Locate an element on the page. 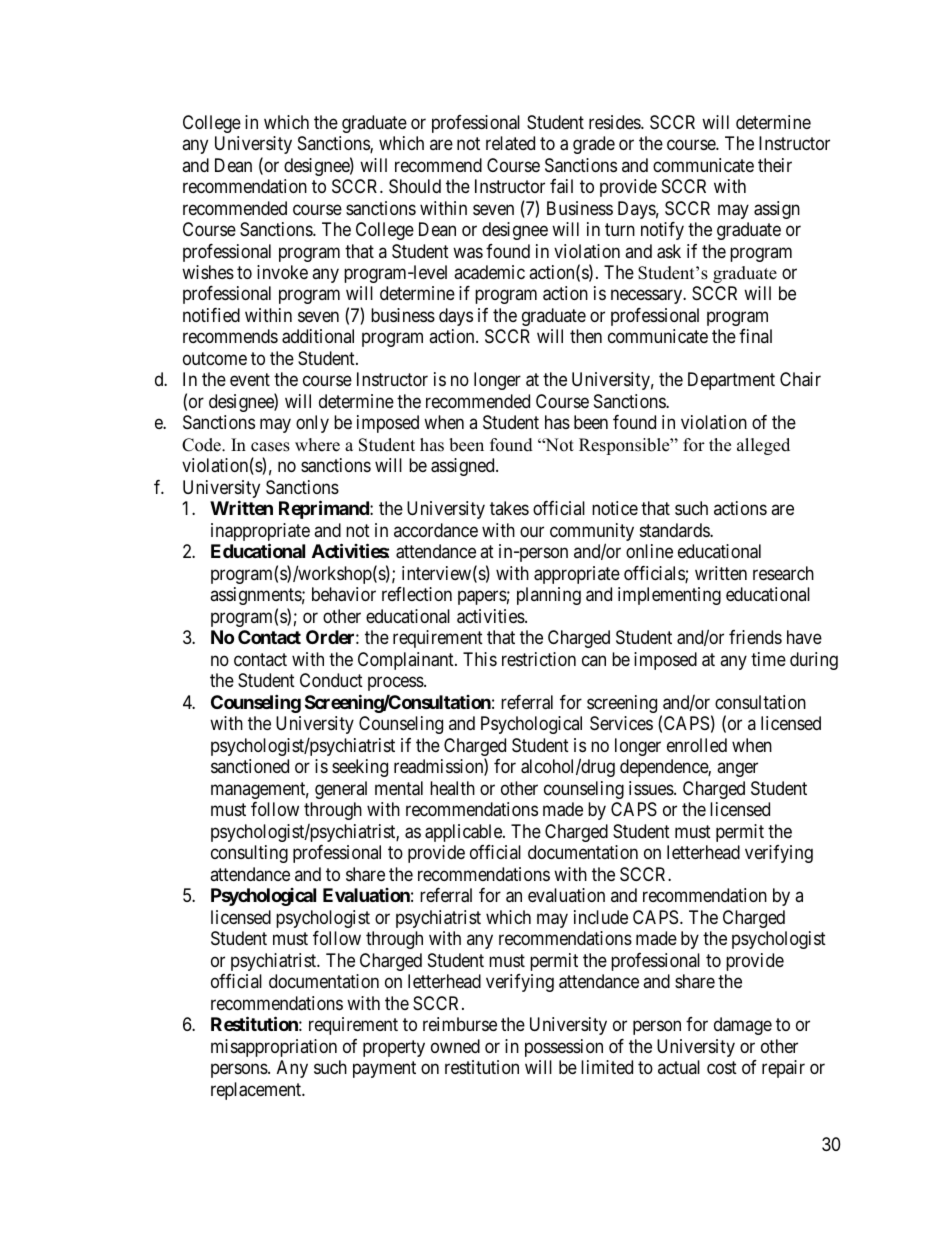 The width and height of the document is (952, 1233). Should is located at coordinates (415, 186).
